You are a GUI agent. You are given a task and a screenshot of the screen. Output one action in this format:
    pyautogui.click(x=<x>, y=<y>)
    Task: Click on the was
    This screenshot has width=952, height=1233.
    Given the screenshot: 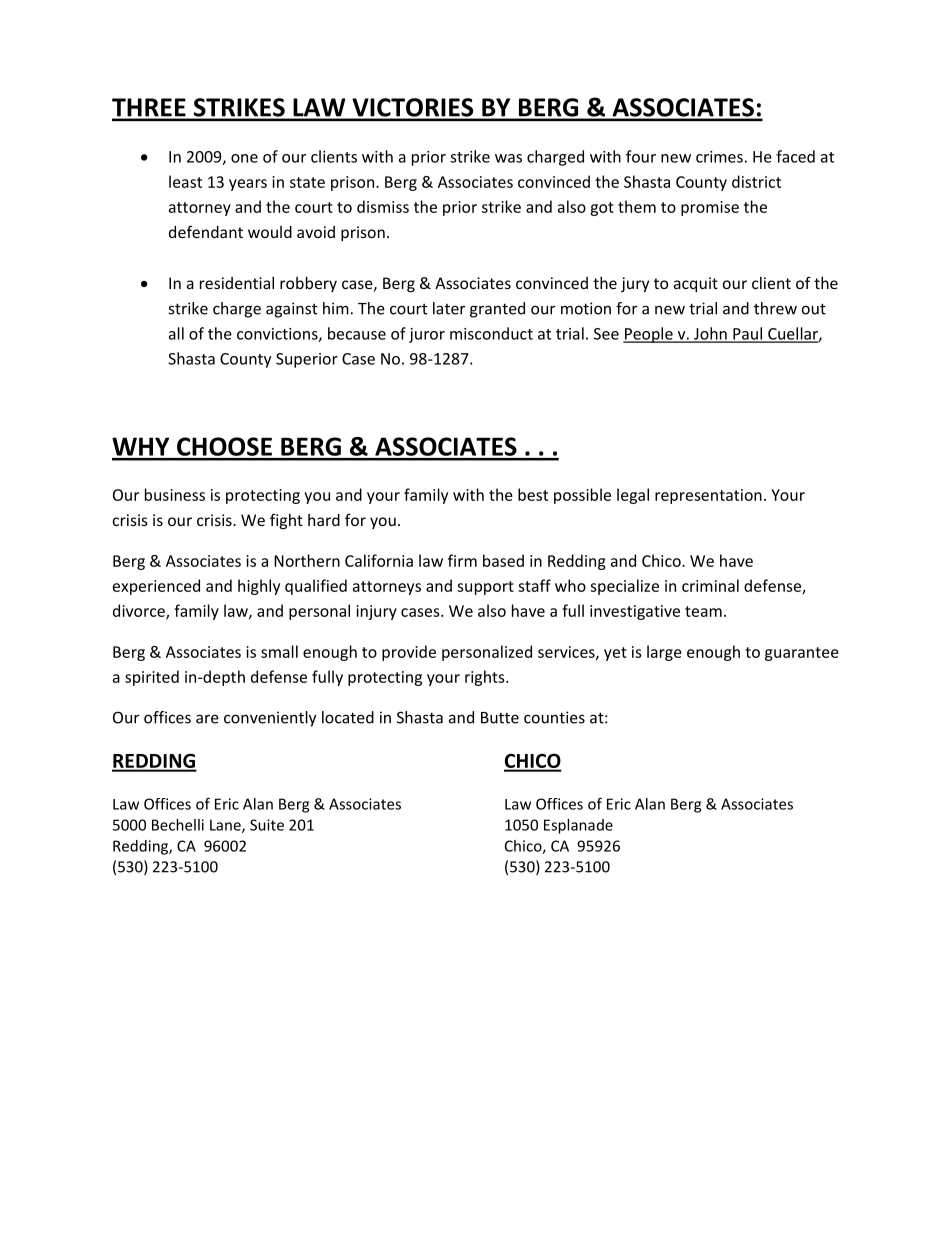 What is the action you would take?
    pyautogui.click(x=508, y=158)
